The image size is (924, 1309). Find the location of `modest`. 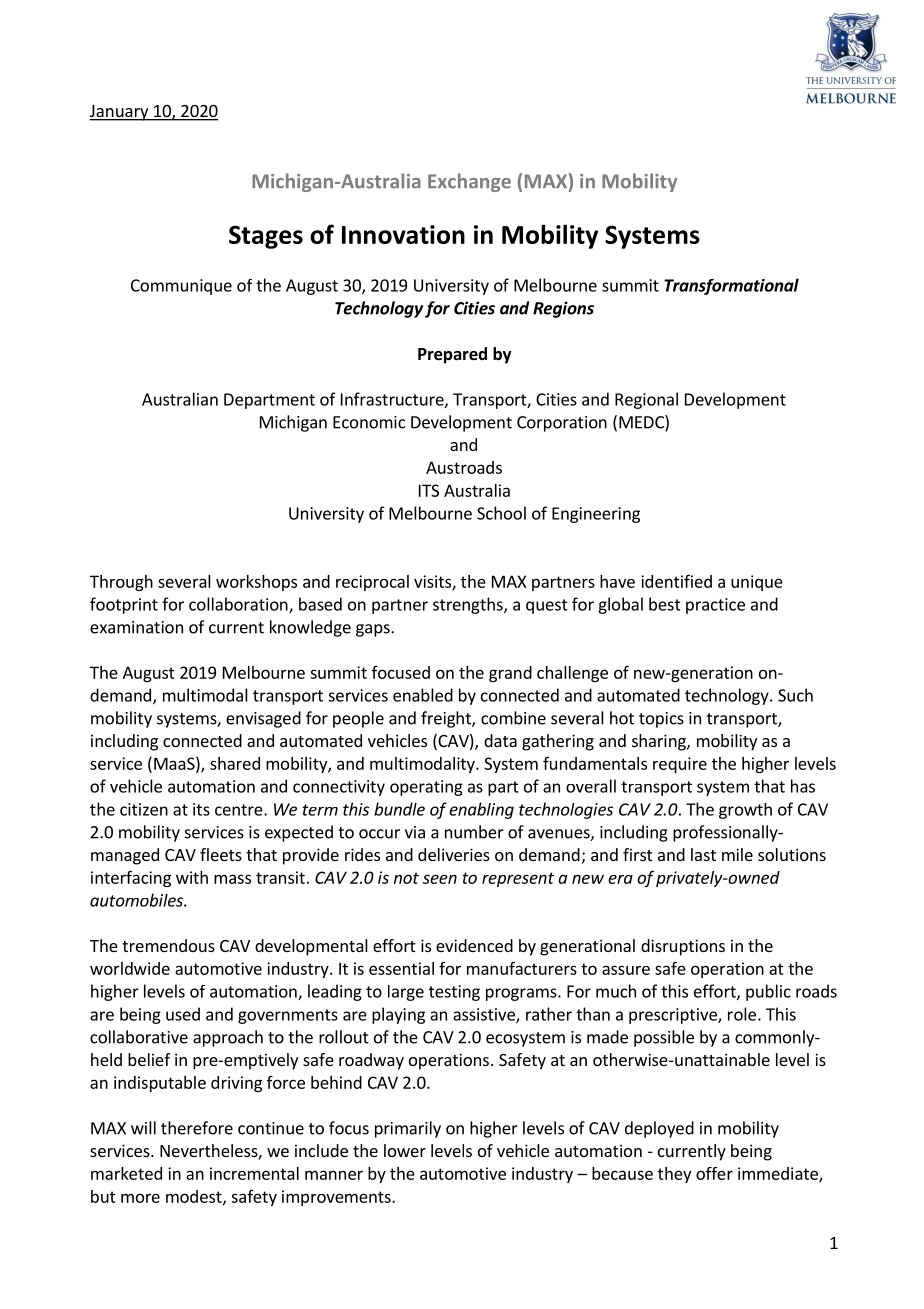

modest is located at coordinates (195, 1197).
